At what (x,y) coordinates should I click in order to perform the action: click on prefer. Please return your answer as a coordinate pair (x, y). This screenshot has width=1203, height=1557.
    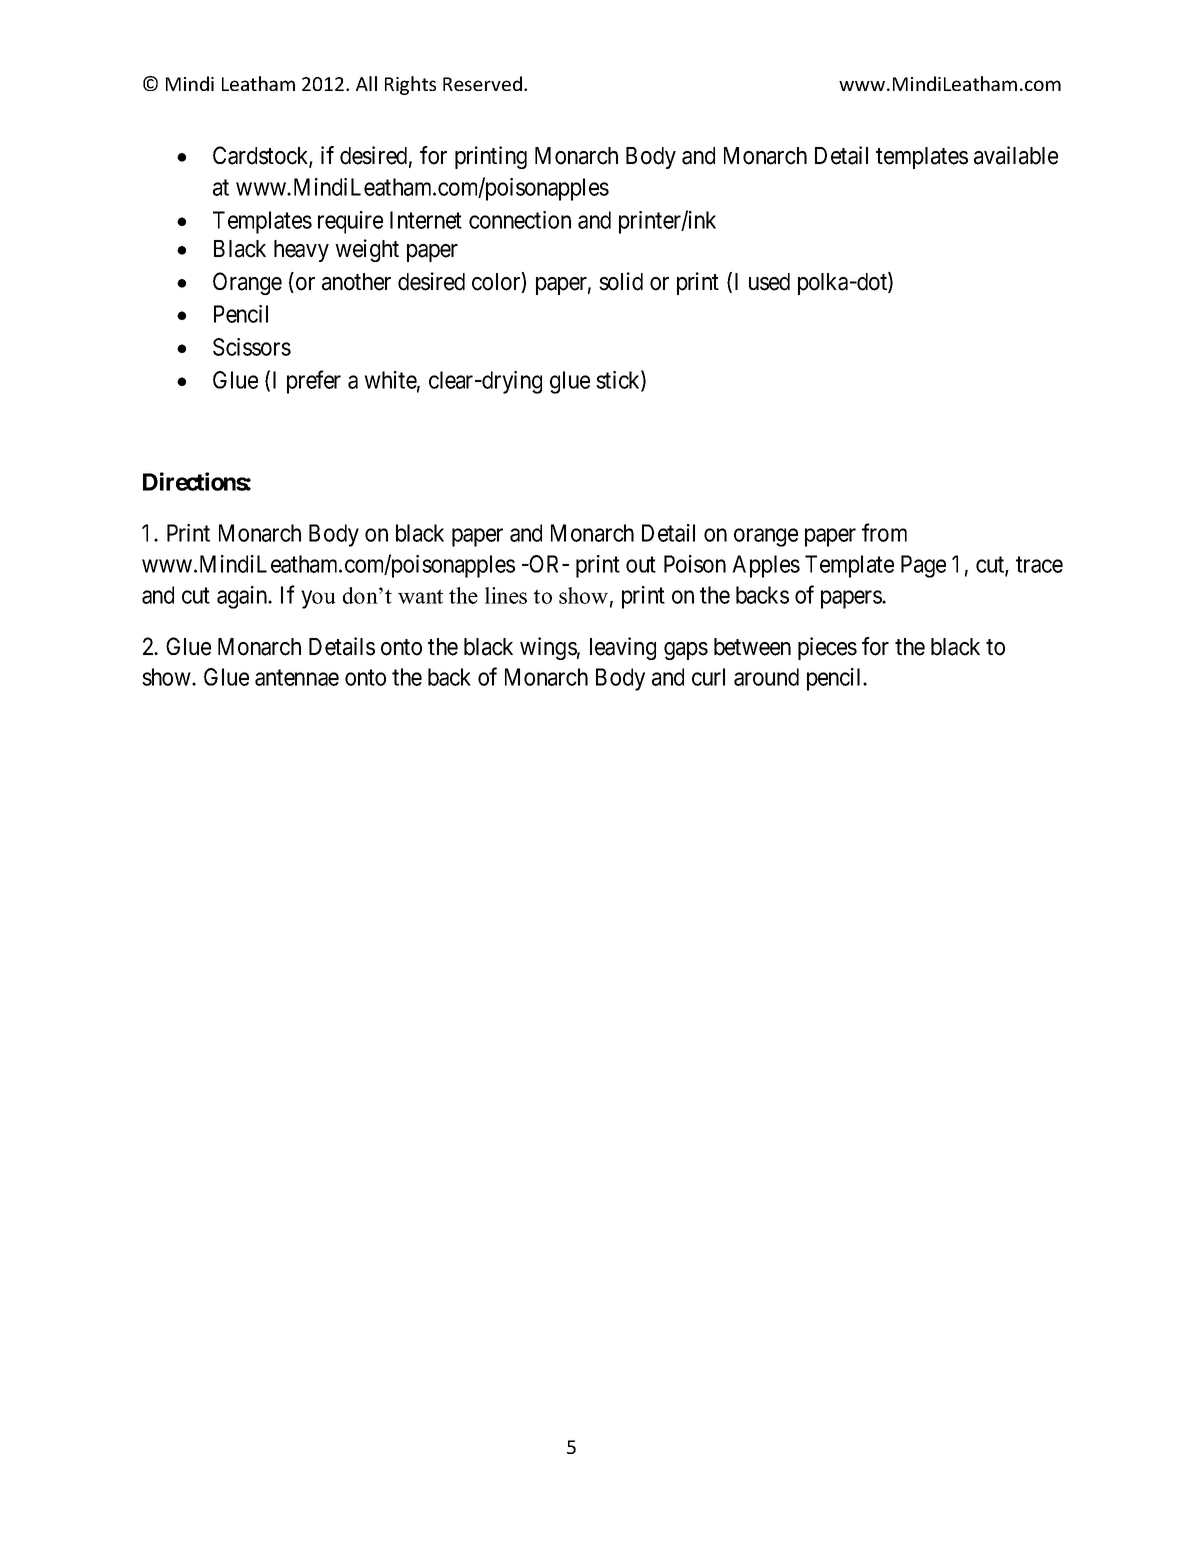
    Looking at the image, I should click on (314, 382).
